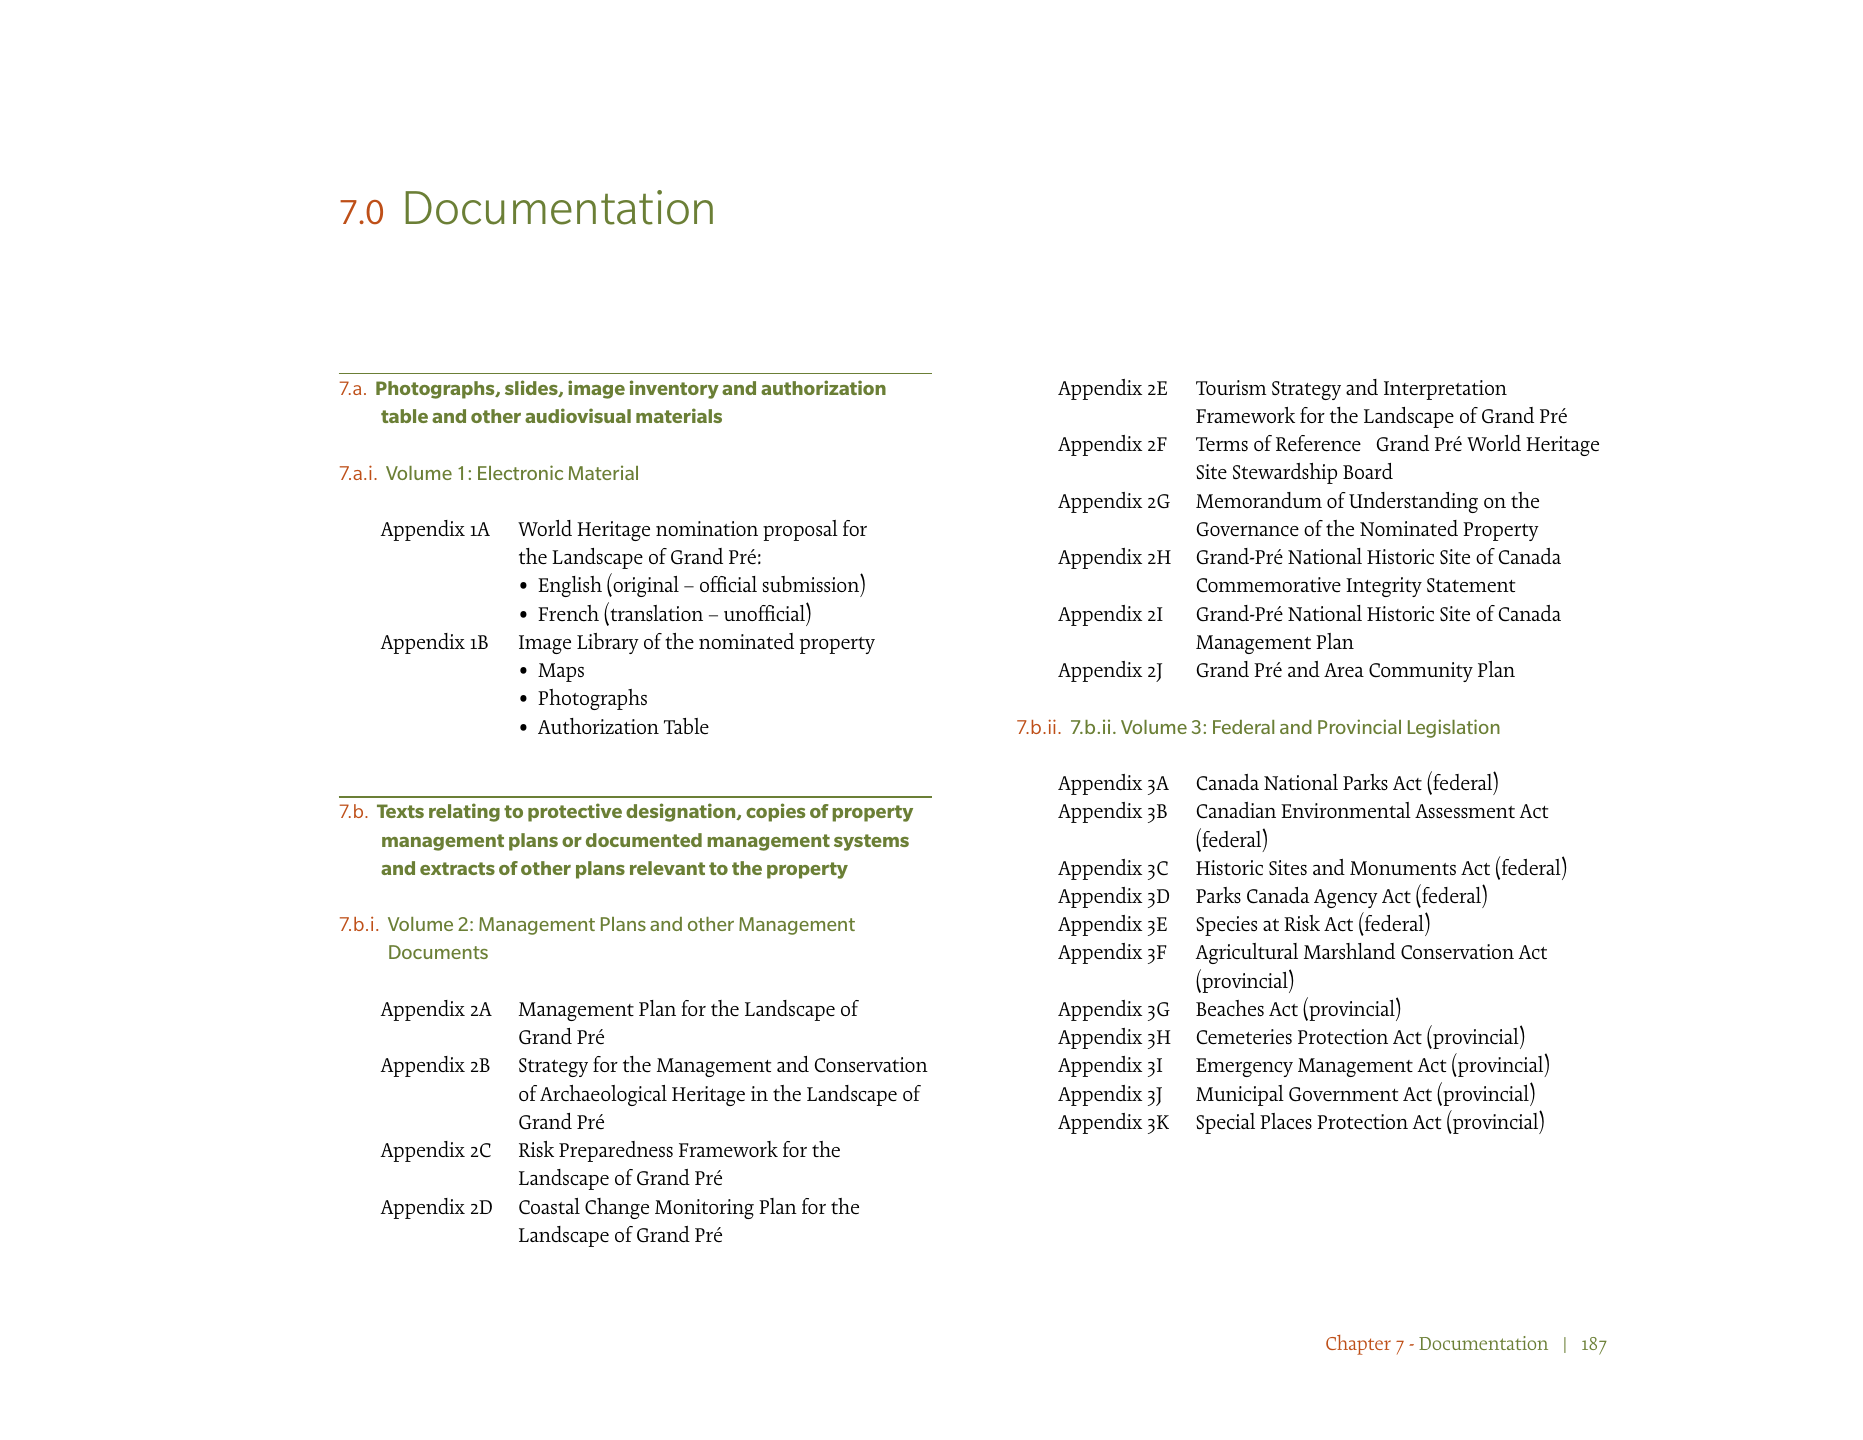 The width and height of the screenshot is (1863, 1440). Describe the element at coordinates (1403, 868) in the screenshot. I see `Monuments` at that location.
